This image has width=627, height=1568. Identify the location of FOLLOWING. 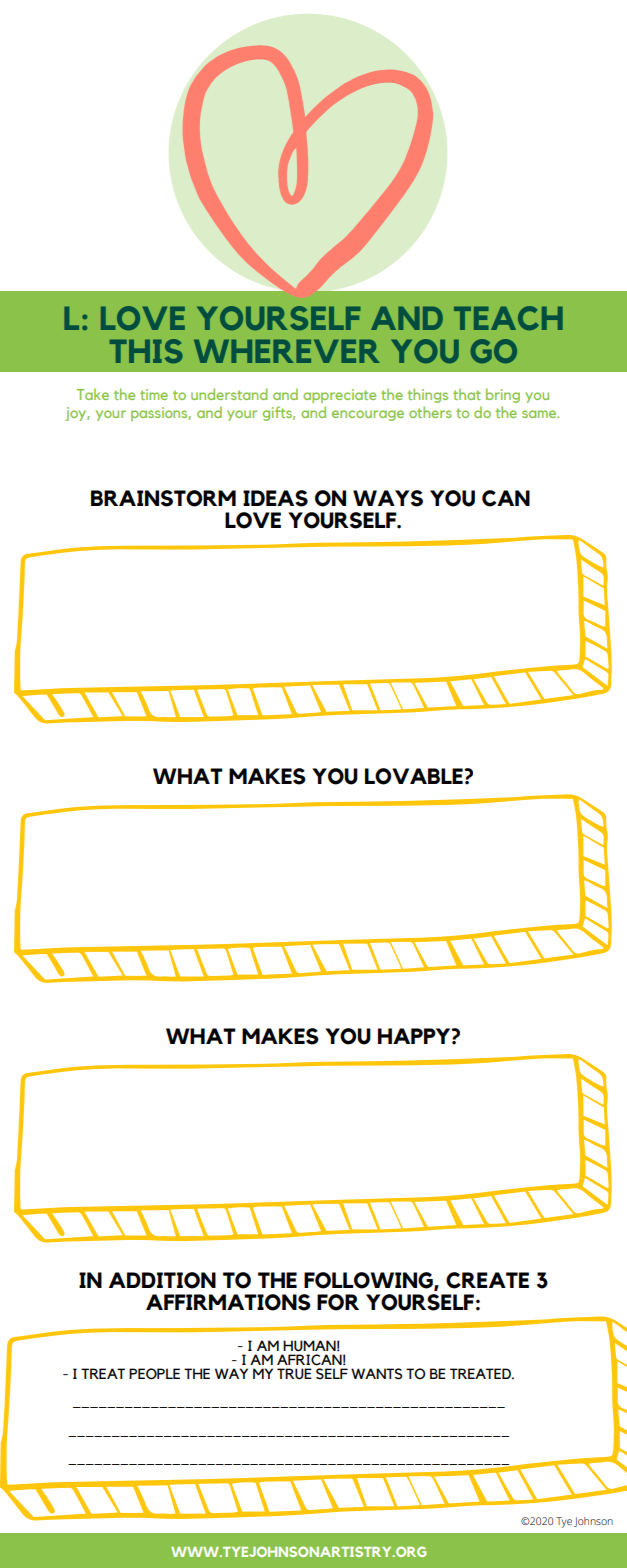
(369, 1281).
